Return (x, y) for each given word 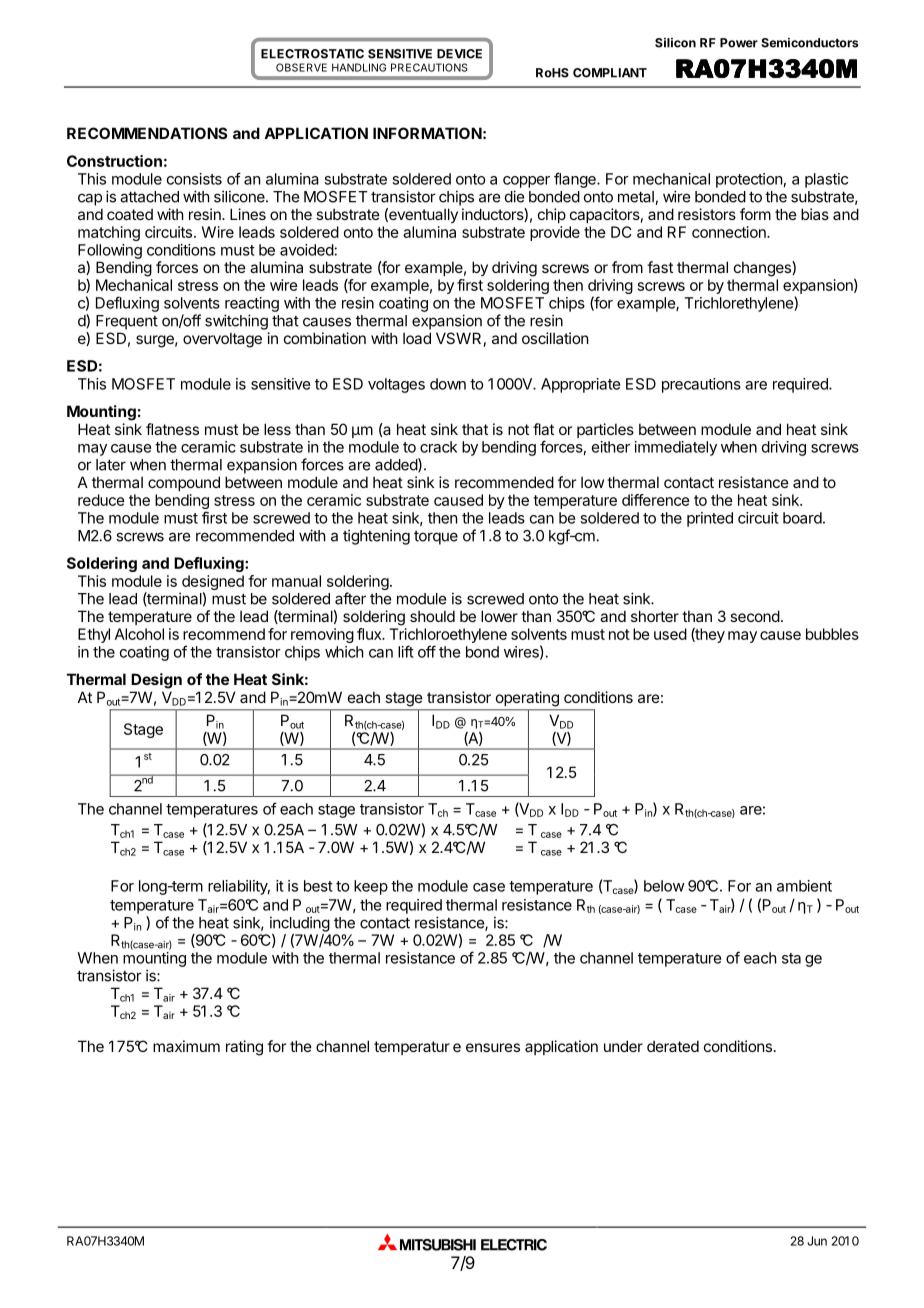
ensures (493, 1047)
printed (710, 519)
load (417, 338)
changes (763, 269)
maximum (186, 1046)
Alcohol (139, 634)
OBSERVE (301, 67)
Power (739, 43)
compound (184, 483)
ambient (804, 886)
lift (406, 651)
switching (236, 322)
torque (436, 538)
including (300, 924)
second (755, 616)
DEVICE (459, 54)
